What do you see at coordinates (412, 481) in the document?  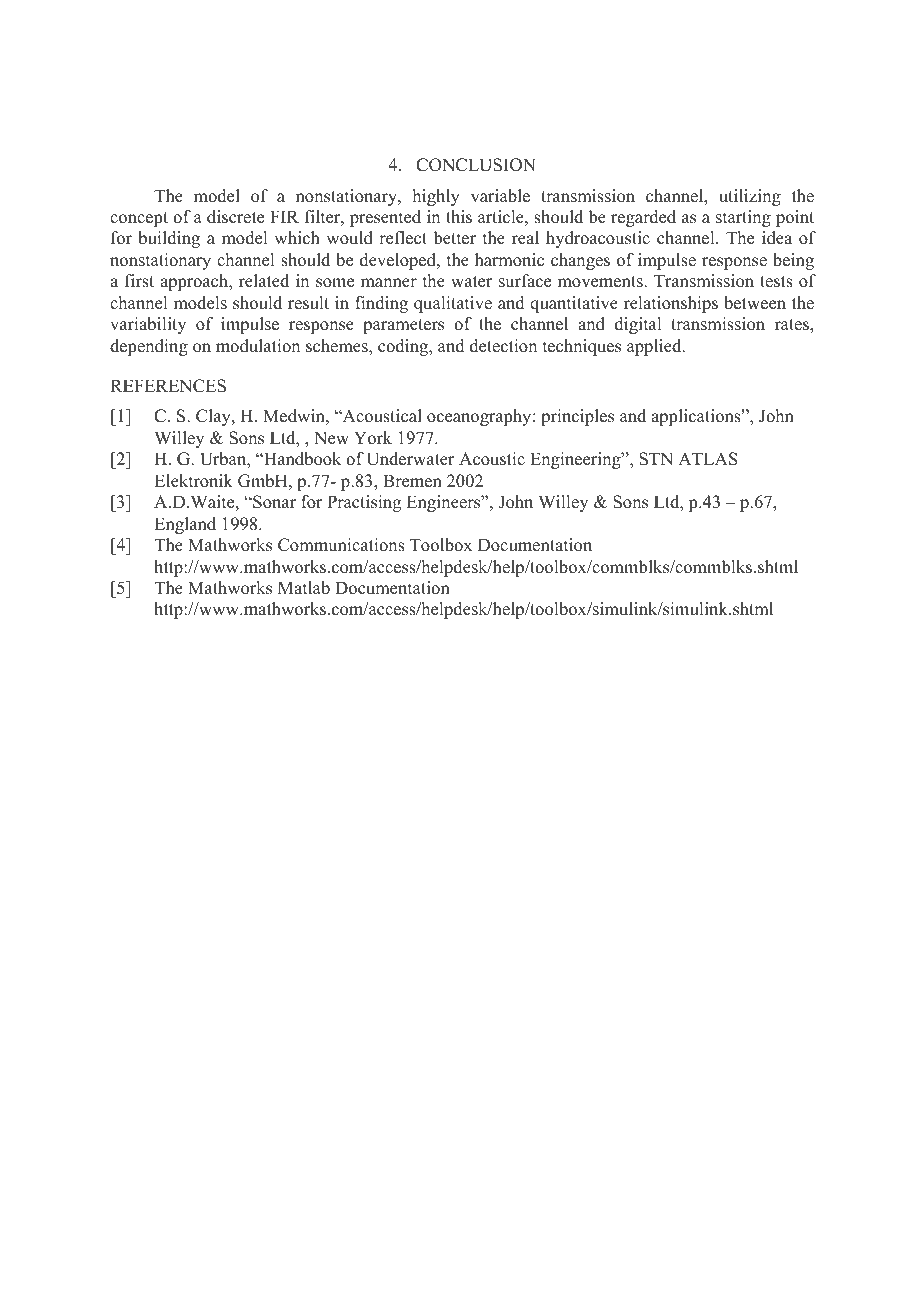 I see `Bremen` at bounding box center [412, 481].
